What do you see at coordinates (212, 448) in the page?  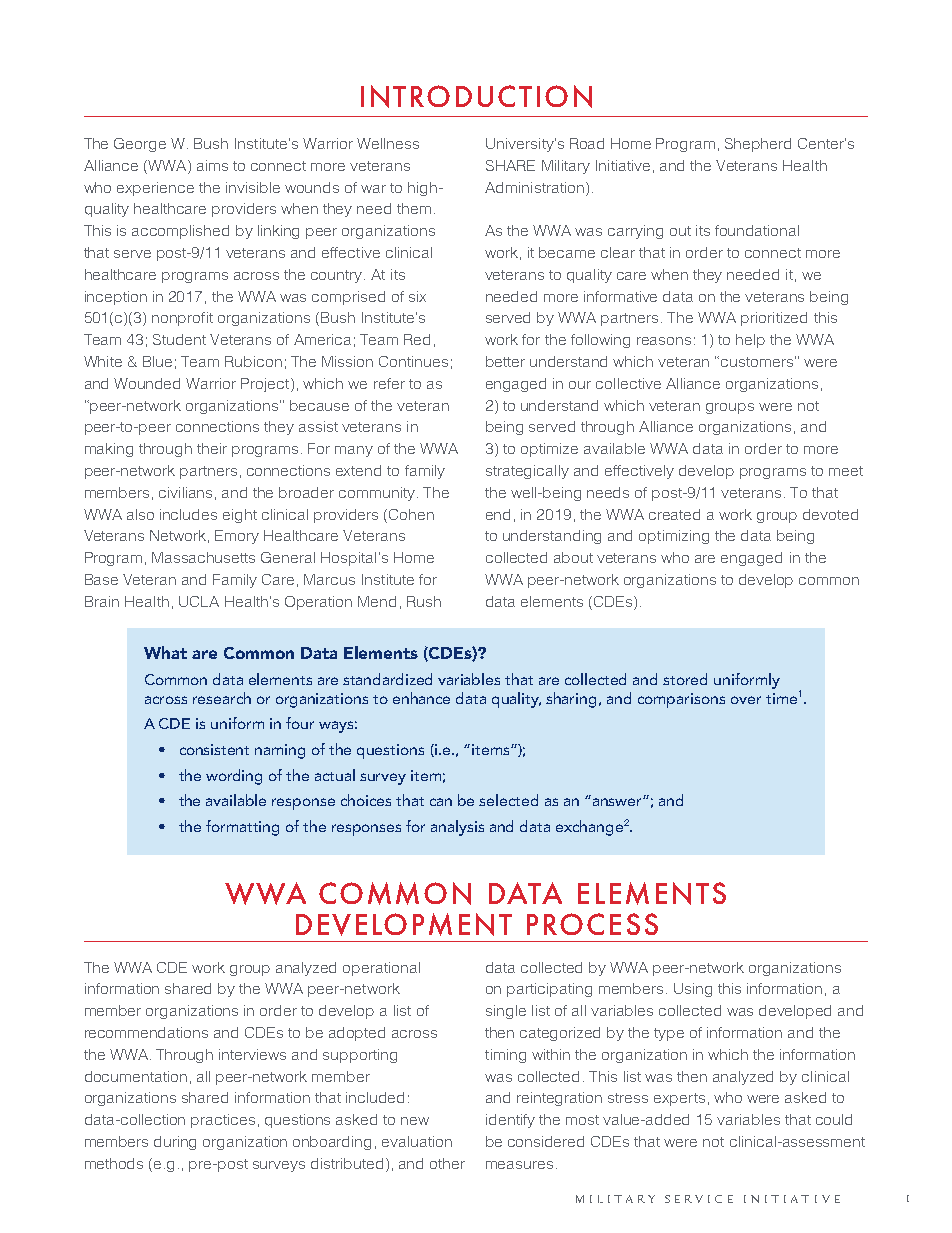 I see `their` at bounding box center [212, 448].
